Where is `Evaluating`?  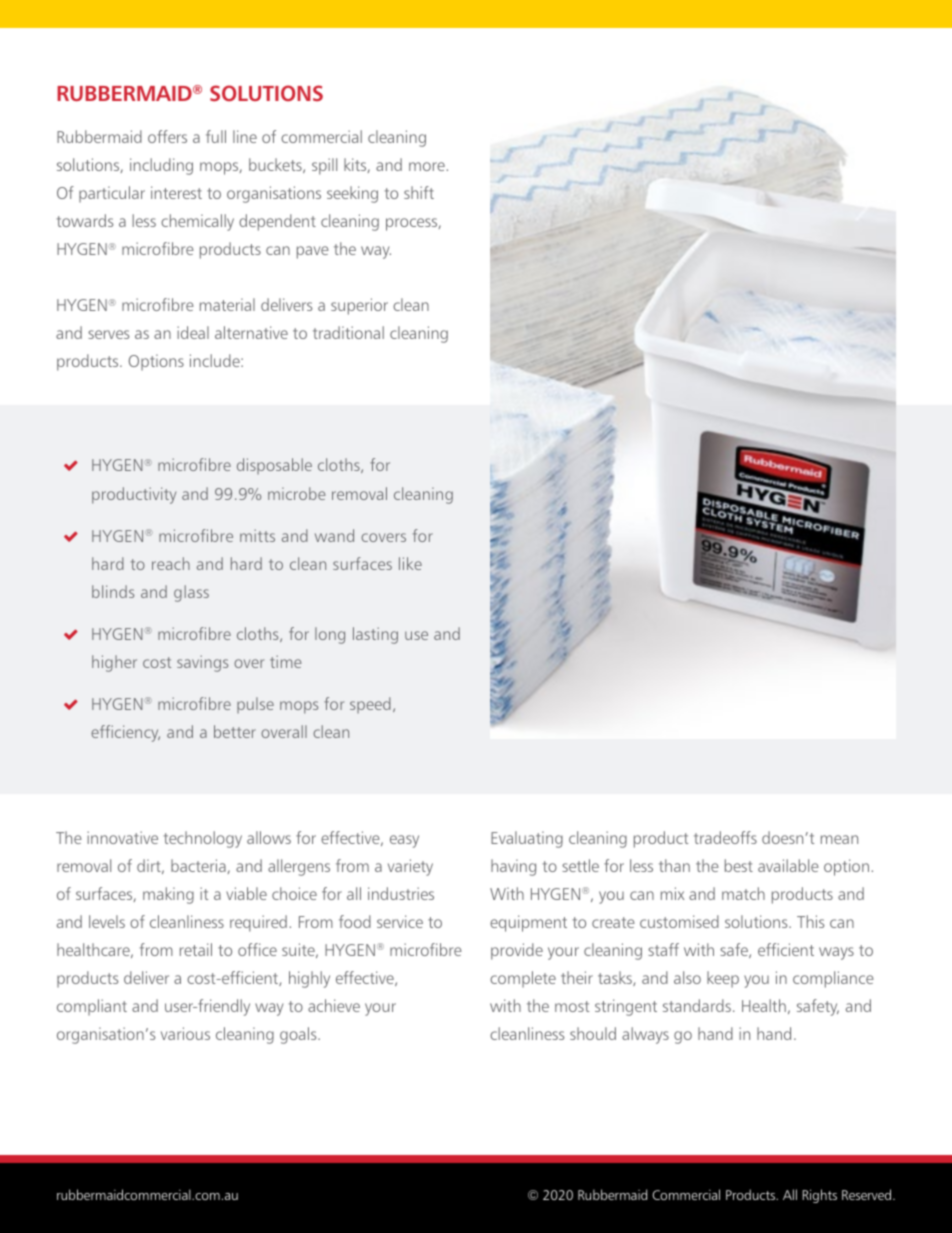 Evaluating is located at coordinates (527, 839).
